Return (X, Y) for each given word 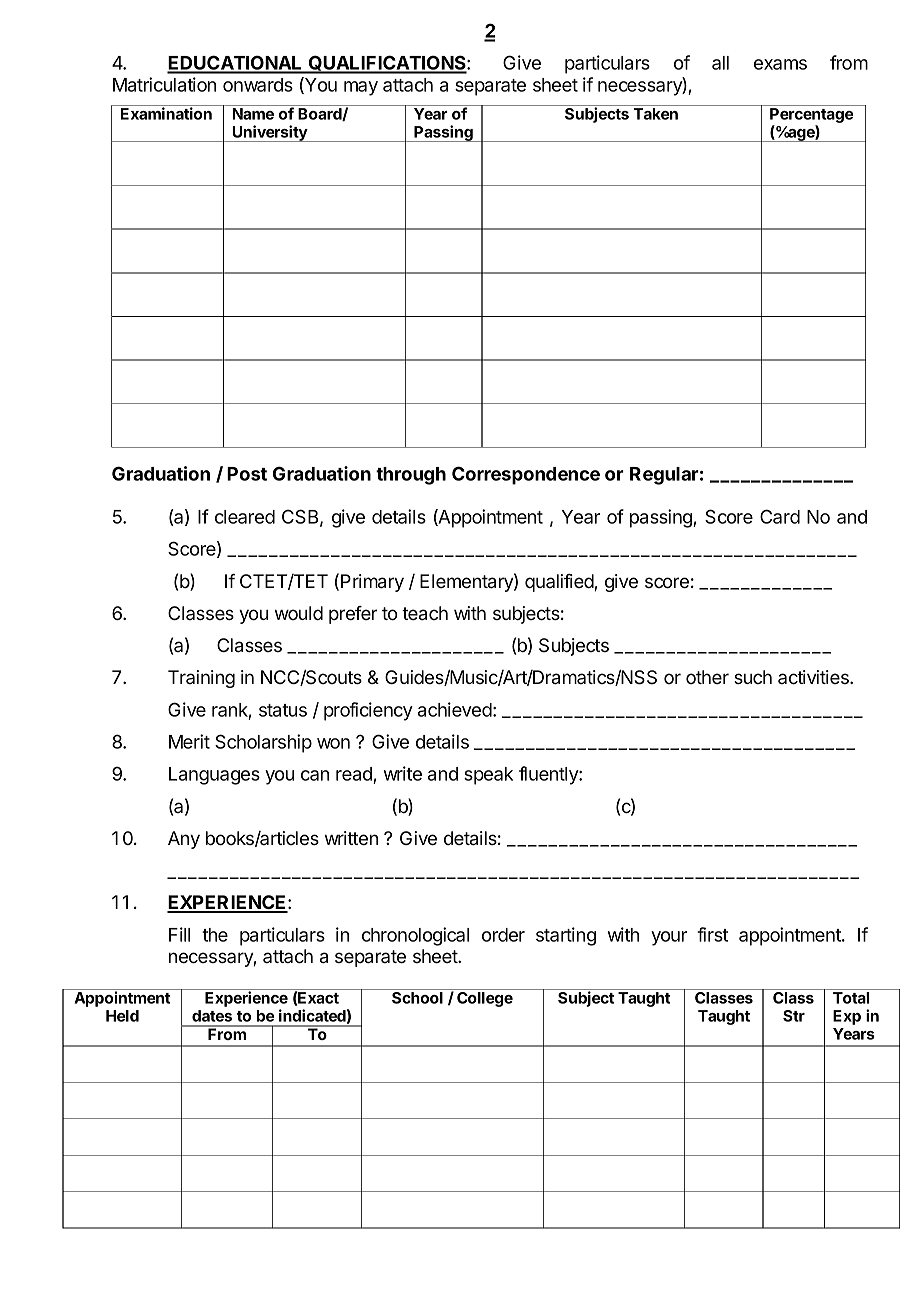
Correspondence (526, 475)
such (753, 677)
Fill (179, 934)
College (485, 999)
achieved (455, 709)
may (361, 88)
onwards (258, 85)
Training (201, 679)
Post (247, 474)
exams (780, 64)
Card (780, 516)
